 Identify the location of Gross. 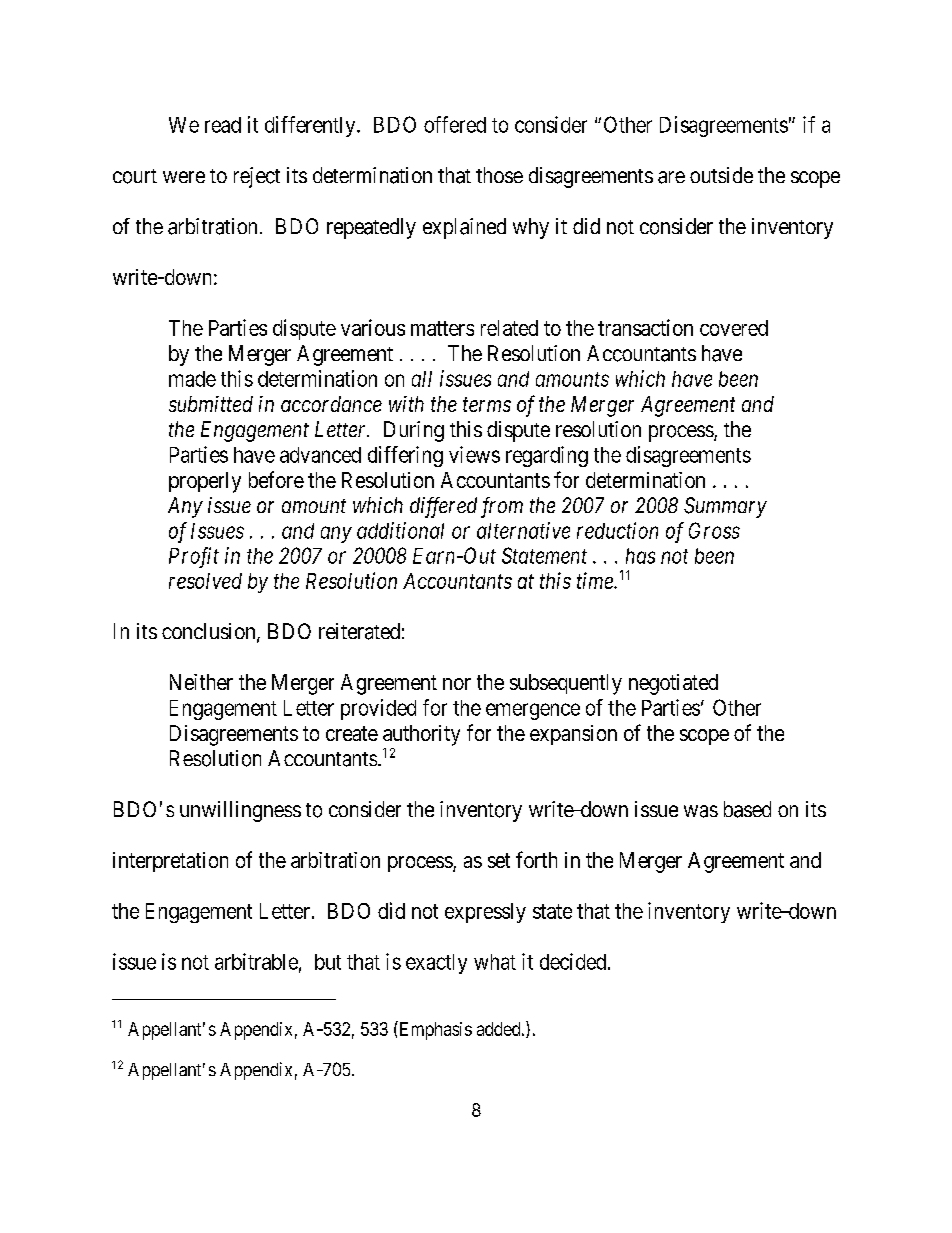
(714, 530).
